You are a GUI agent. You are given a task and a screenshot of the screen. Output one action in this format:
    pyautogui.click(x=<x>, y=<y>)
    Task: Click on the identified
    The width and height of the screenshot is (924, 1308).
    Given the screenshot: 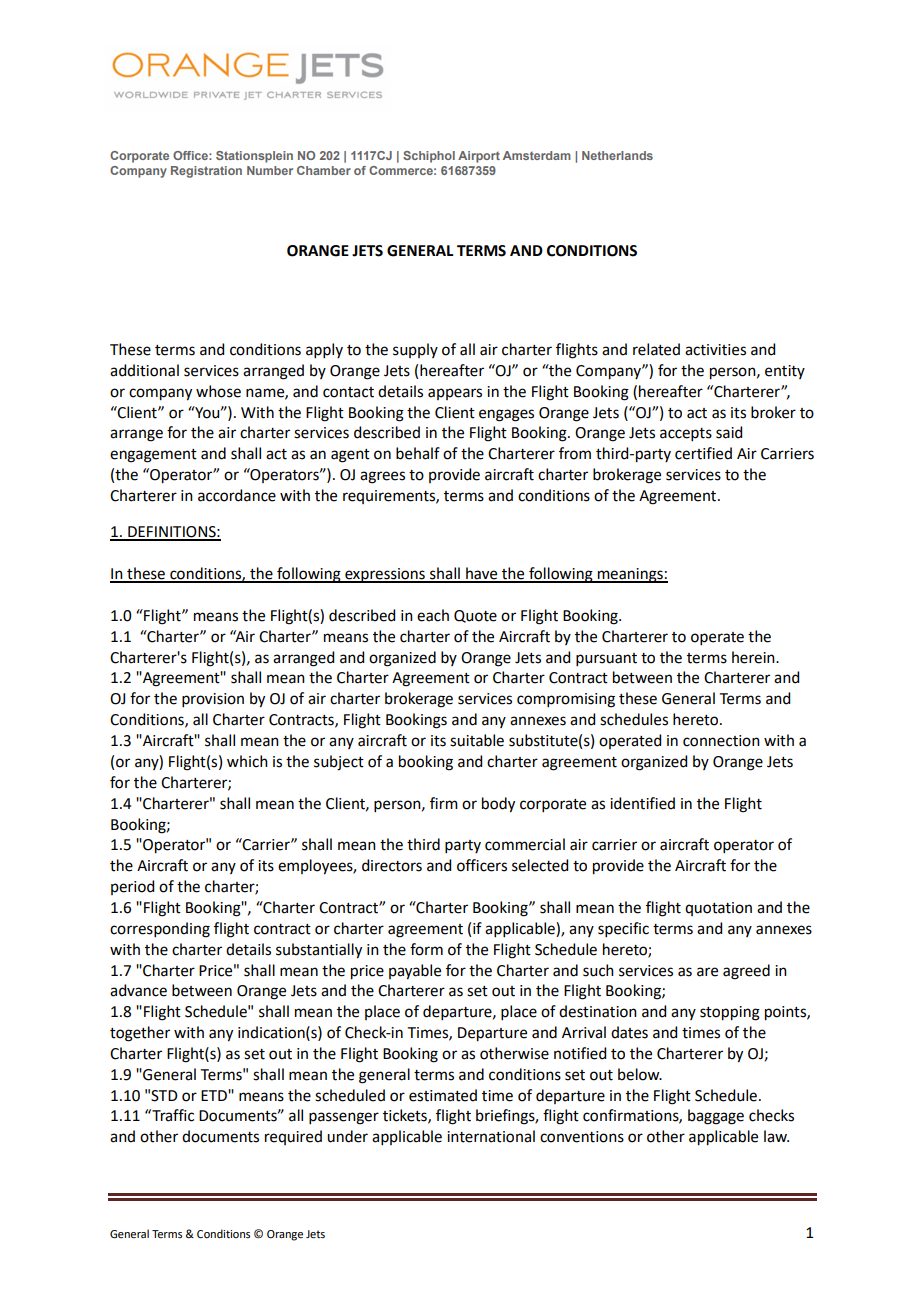 What is the action you would take?
    pyautogui.click(x=642, y=803)
